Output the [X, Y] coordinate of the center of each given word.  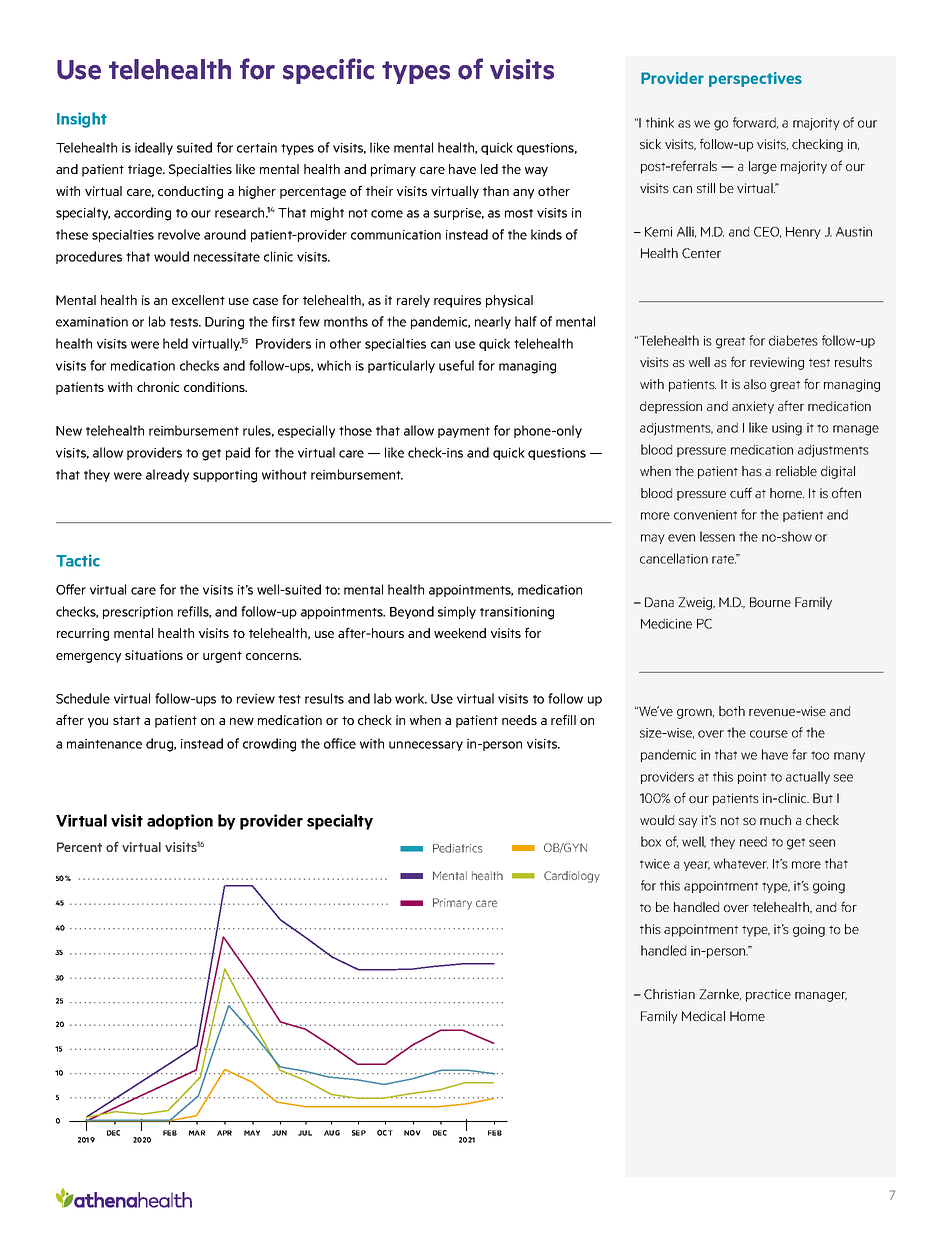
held [175, 343]
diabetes [793, 340]
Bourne [770, 602]
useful [456, 365]
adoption [180, 822]
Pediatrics [457, 848]
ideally [154, 148]
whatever [741, 863]
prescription [138, 613]
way [536, 172]
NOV [412, 1133]
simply [457, 612]
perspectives [755, 79]
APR [224, 1133]
